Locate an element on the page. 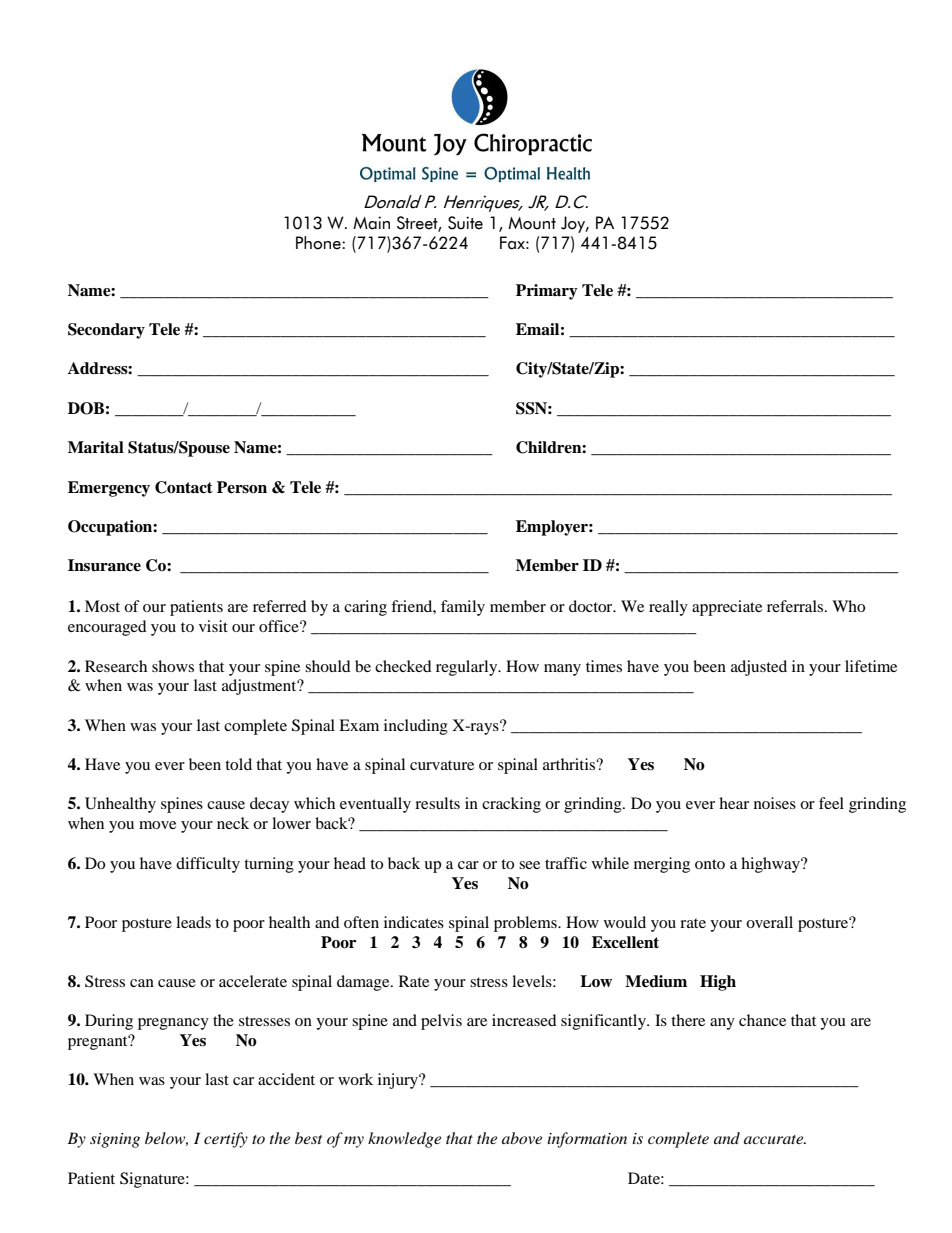  problems is located at coordinates (526, 924).
